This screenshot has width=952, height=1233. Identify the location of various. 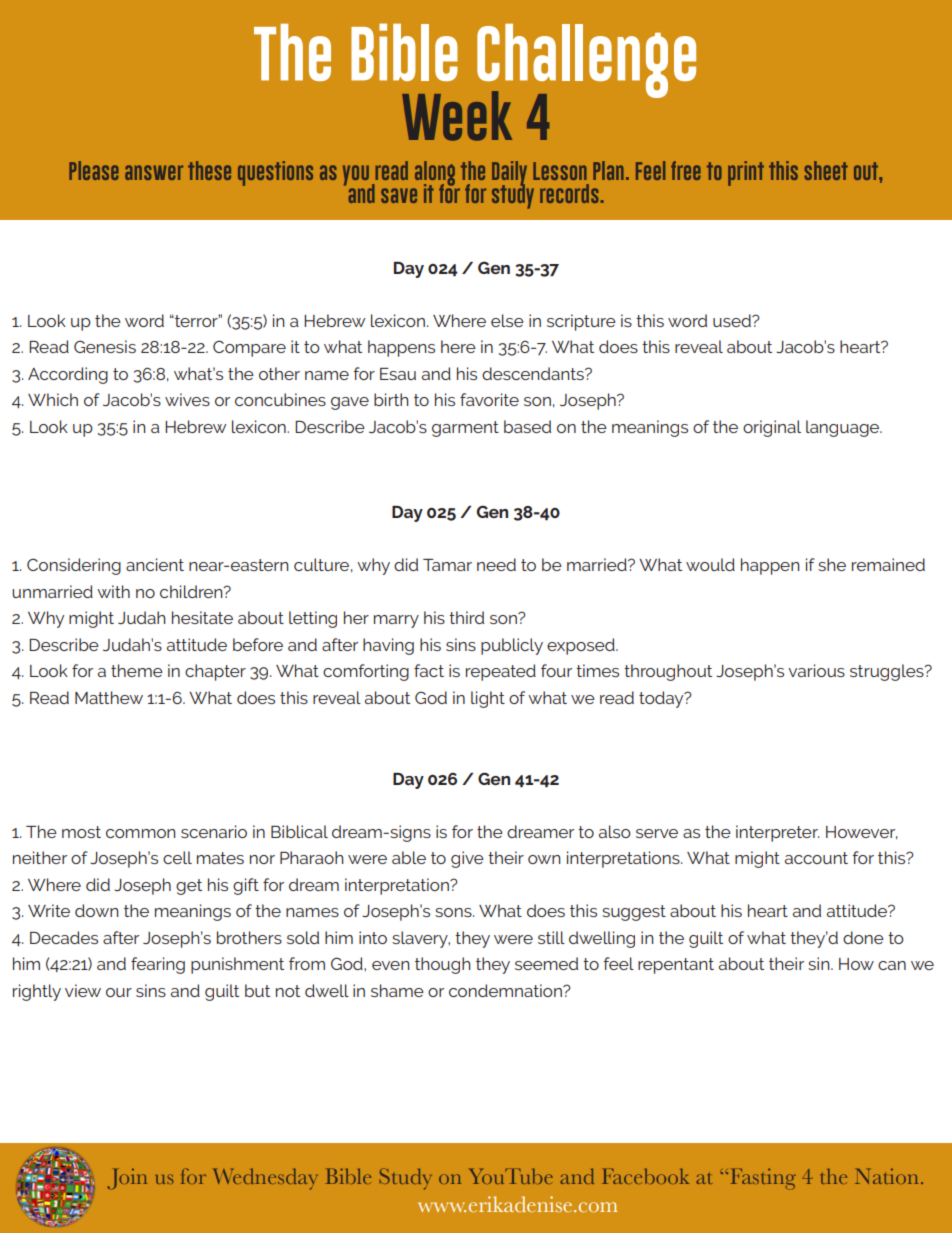
(816, 670).
